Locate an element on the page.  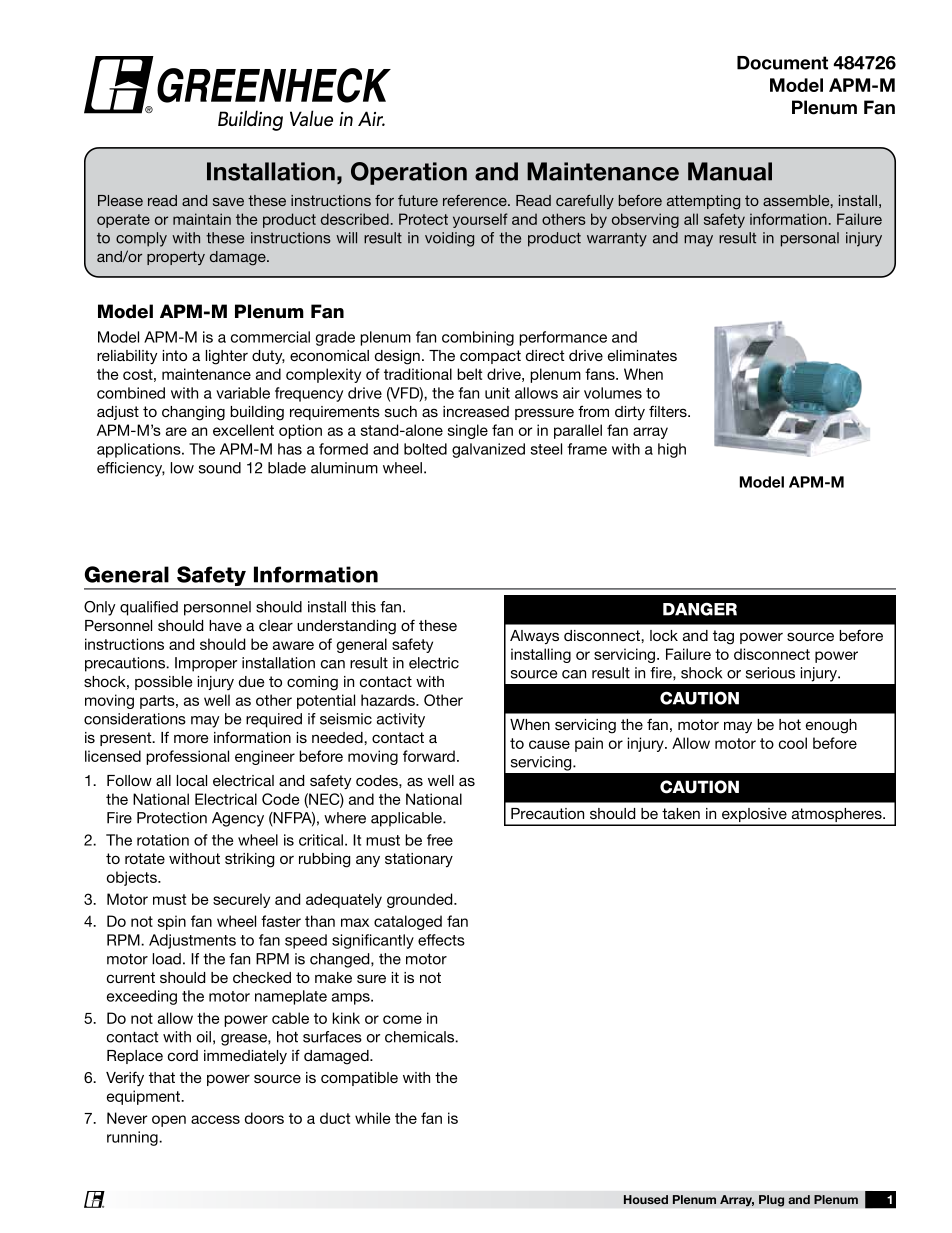
save is located at coordinates (228, 202).
